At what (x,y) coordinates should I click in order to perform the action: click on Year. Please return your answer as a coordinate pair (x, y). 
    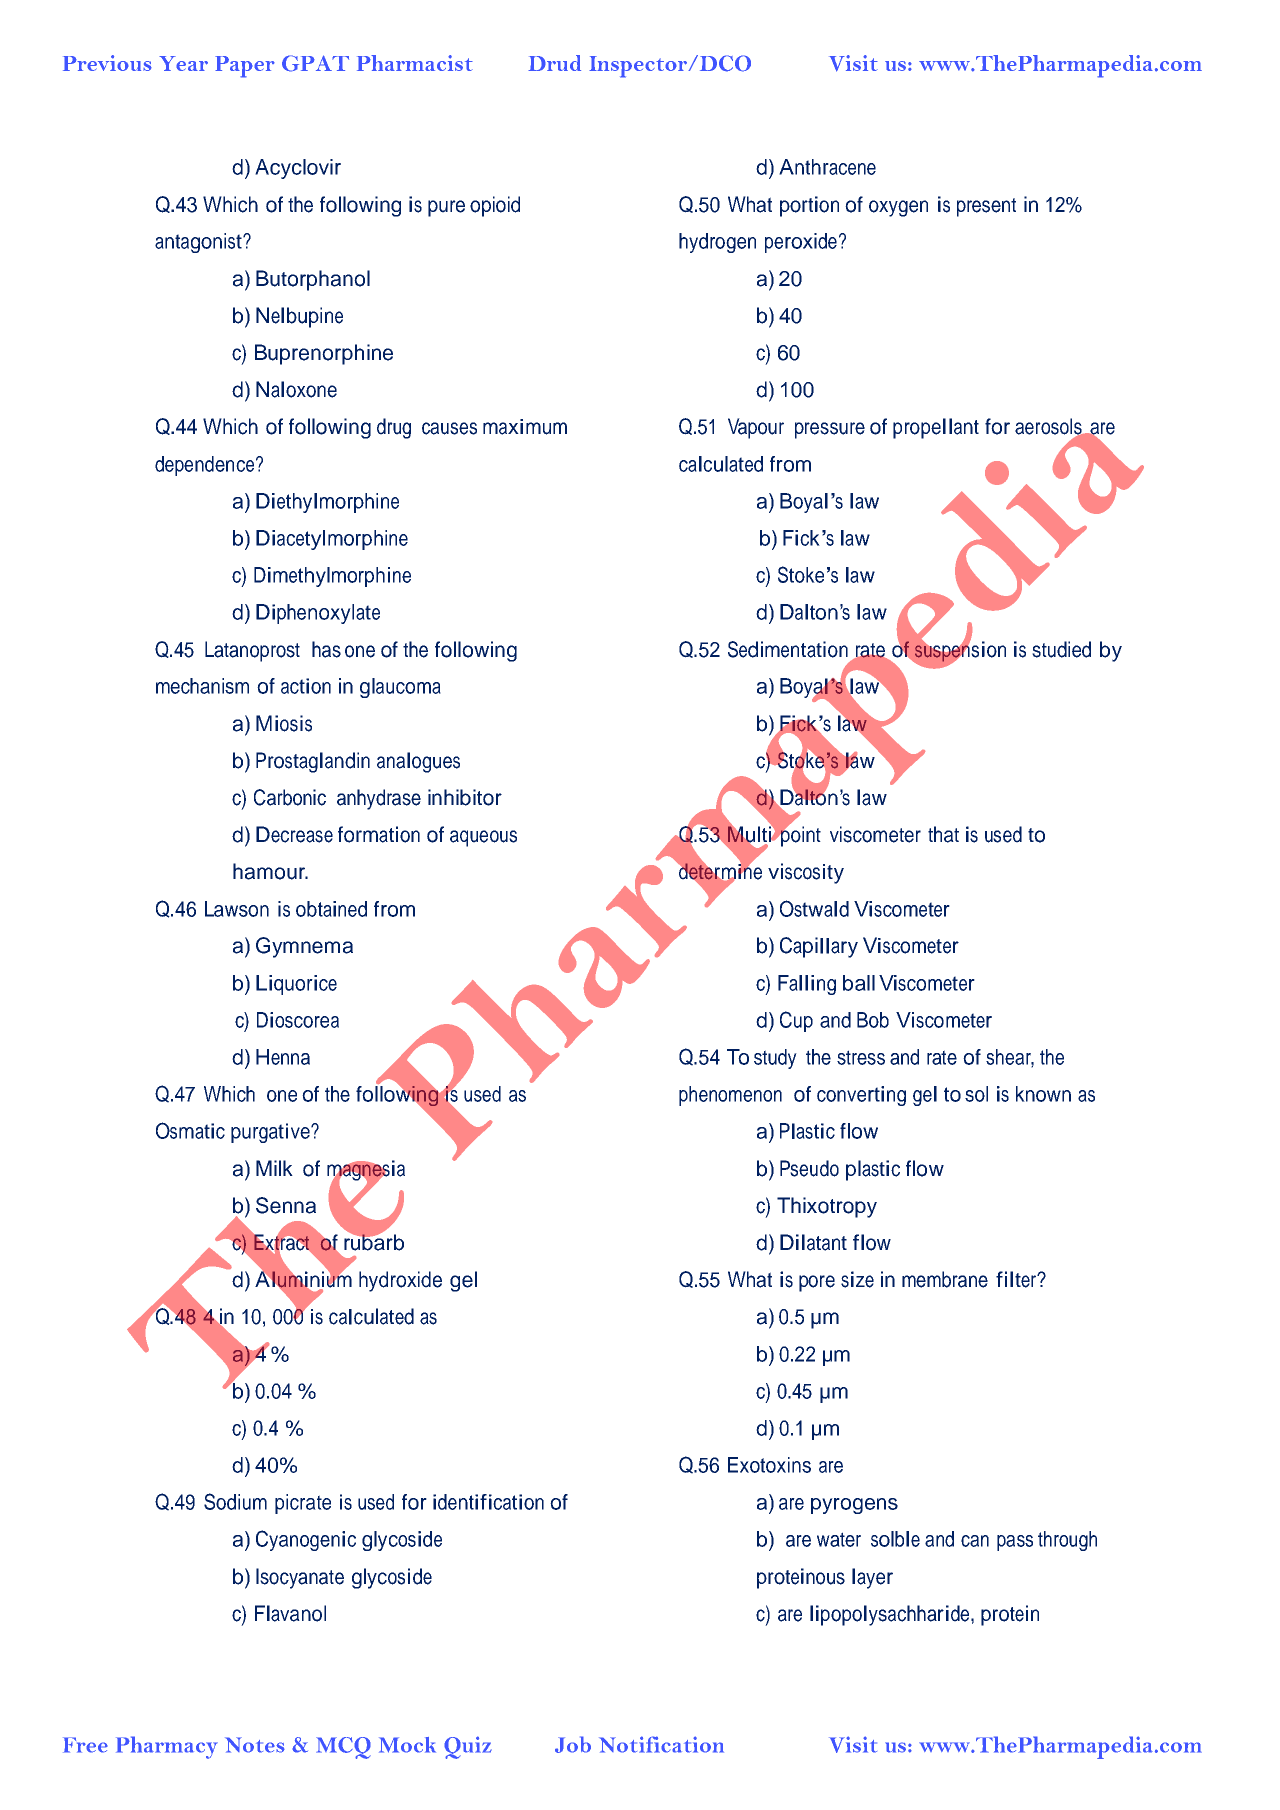
    Looking at the image, I should click on (183, 63).
